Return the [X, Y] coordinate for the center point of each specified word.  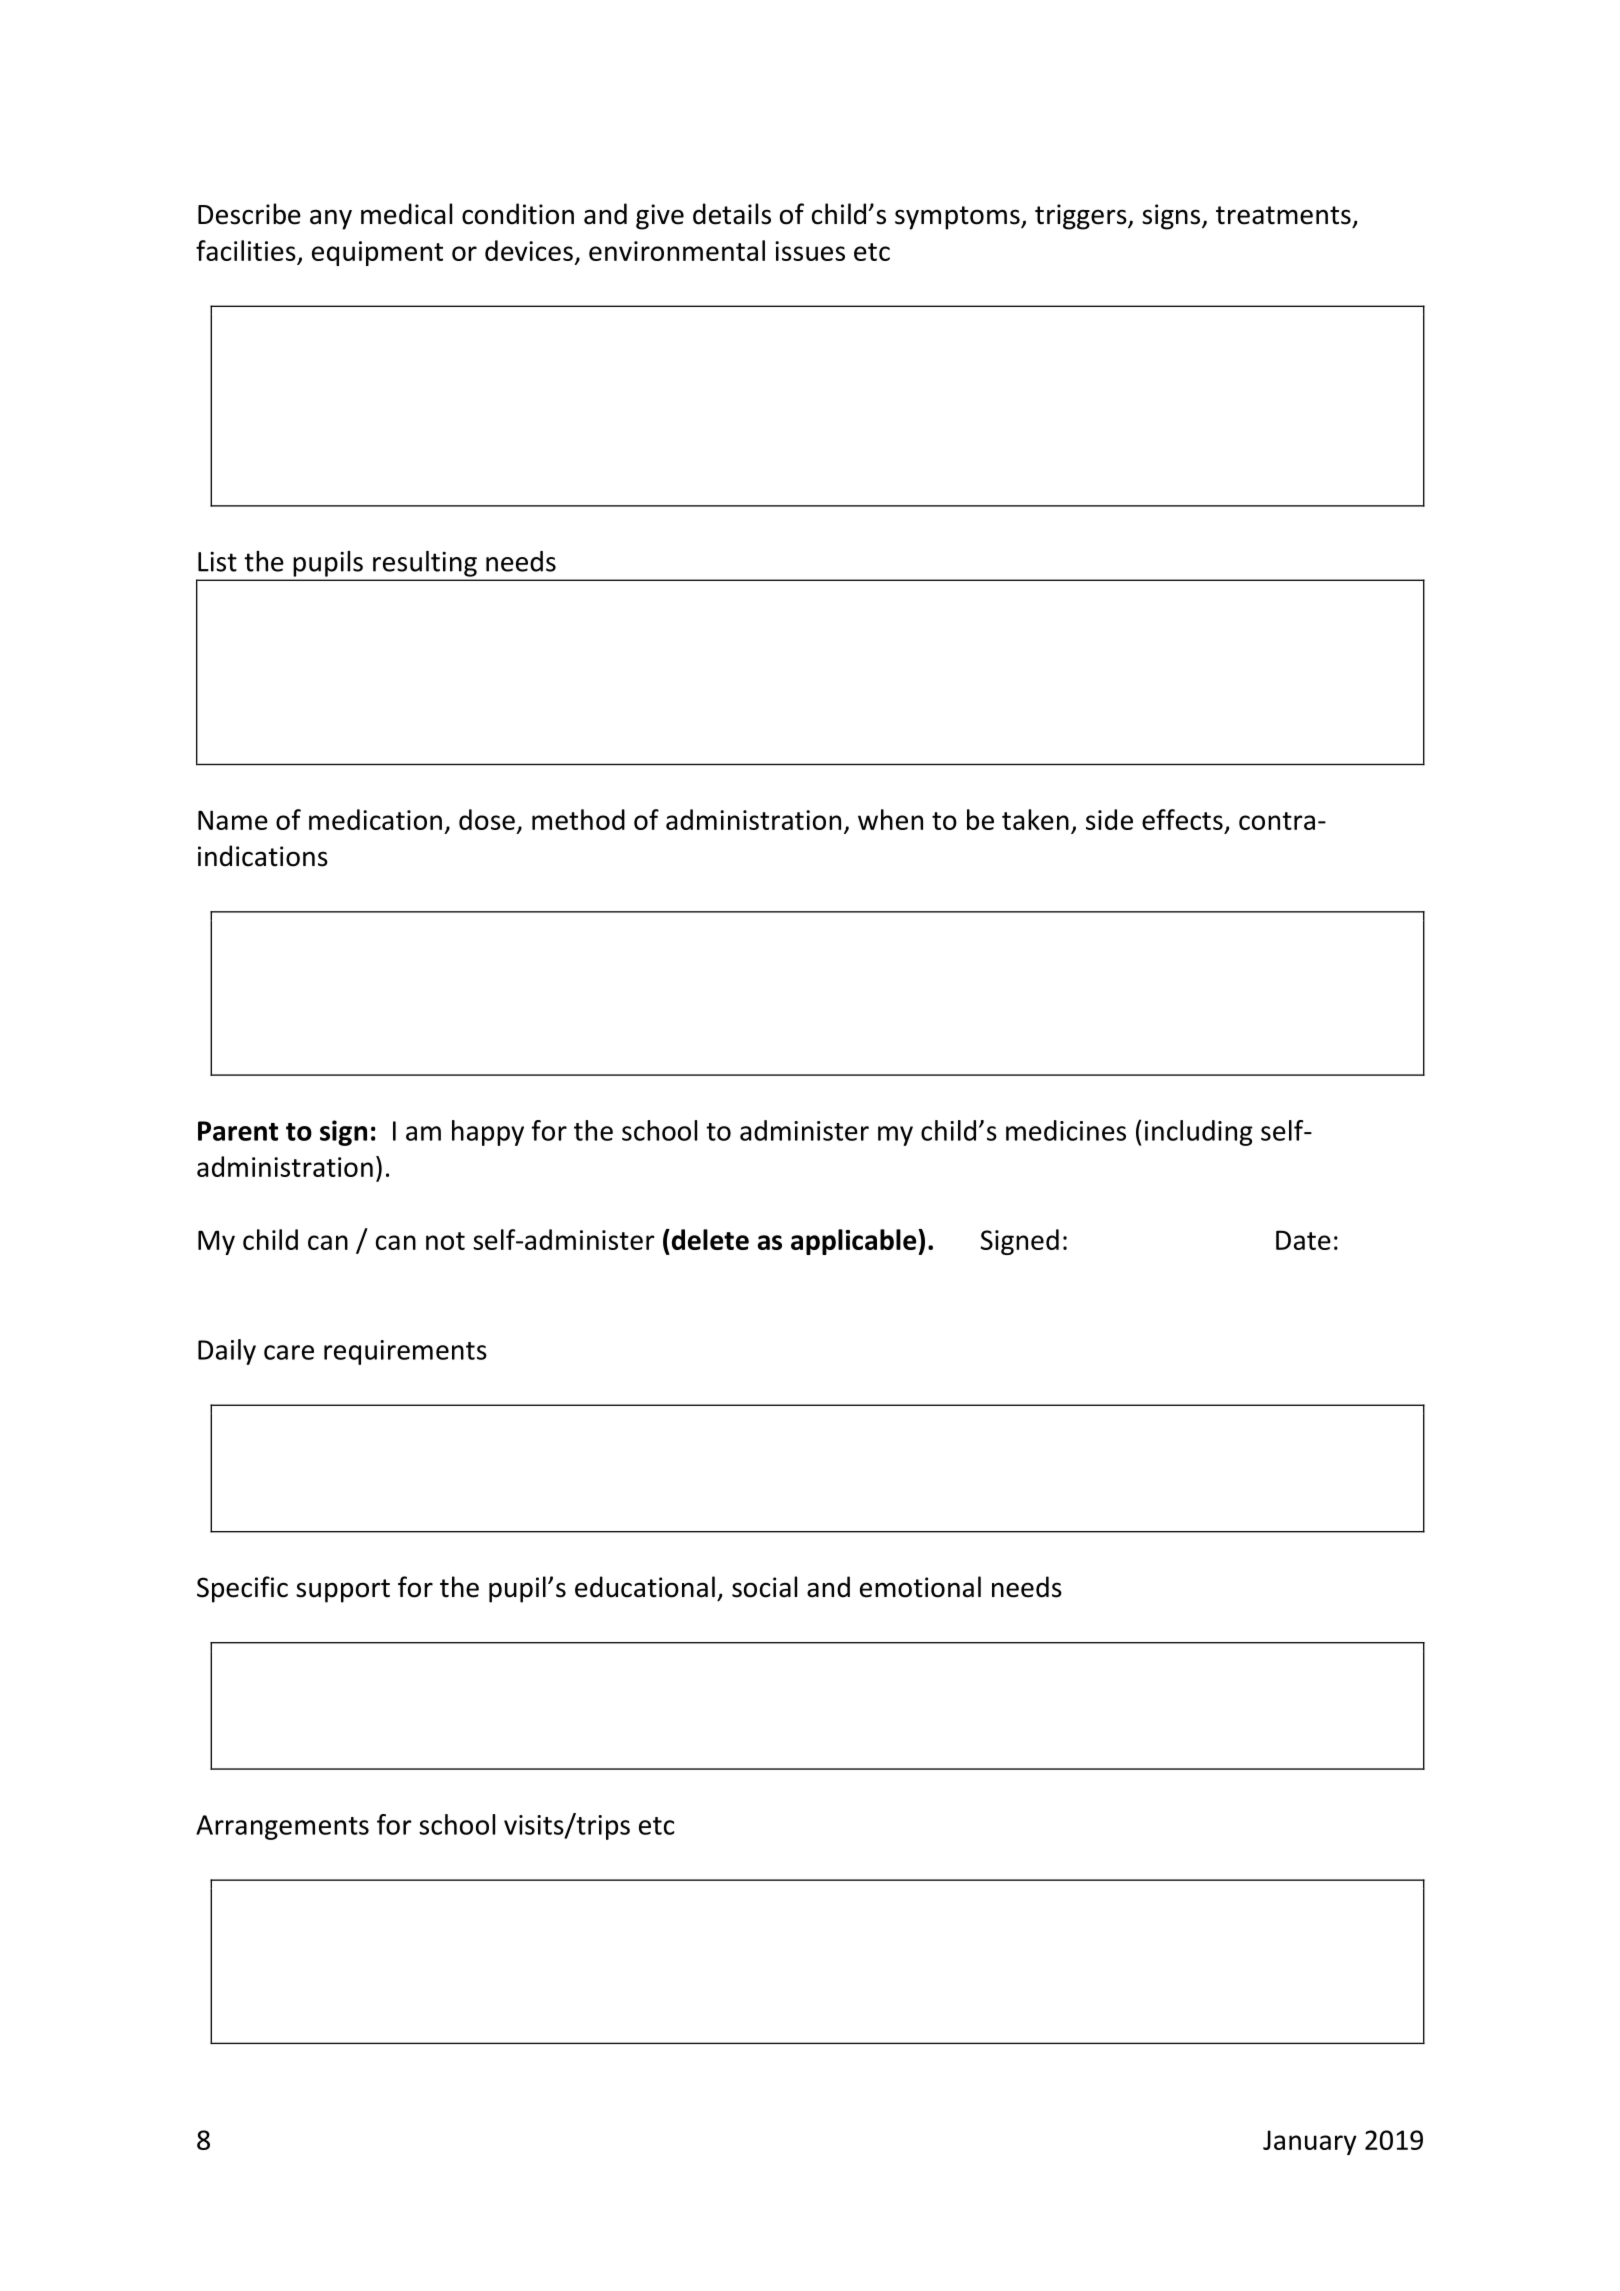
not [445, 1241]
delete [709, 1239]
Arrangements [282, 1827]
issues [810, 251]
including [1199, 1133]
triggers [1082, 217]
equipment [377, 253]
